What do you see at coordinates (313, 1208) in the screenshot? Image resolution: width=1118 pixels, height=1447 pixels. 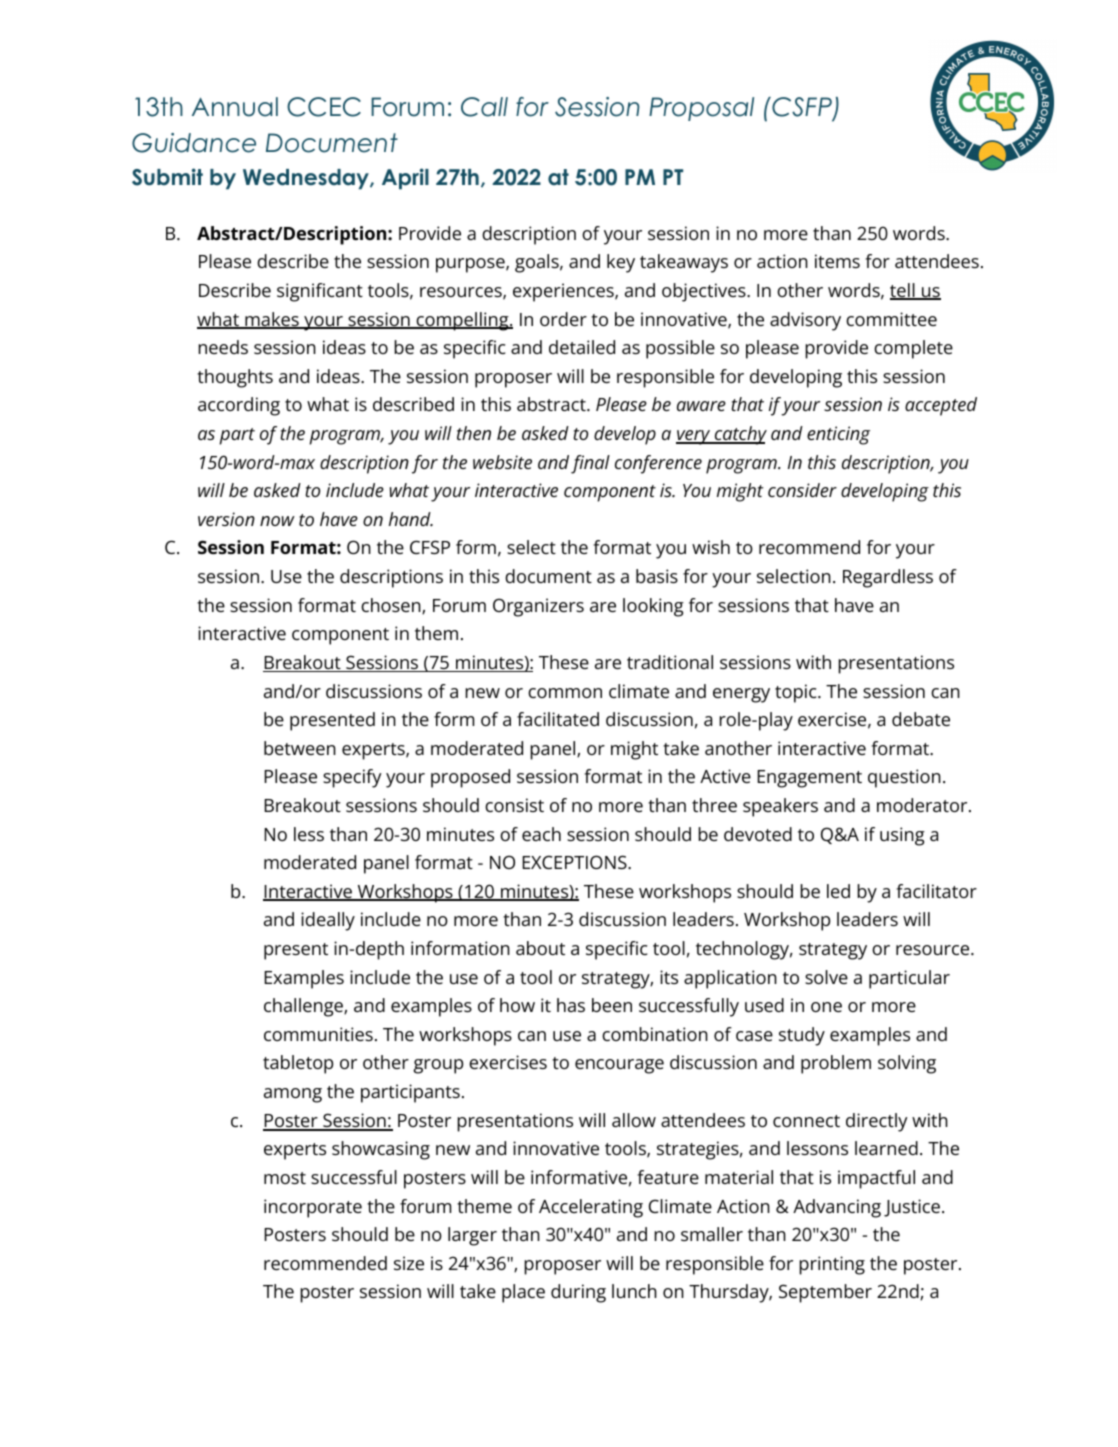 I see `incorporate` at bounding box center [313, 1208].
